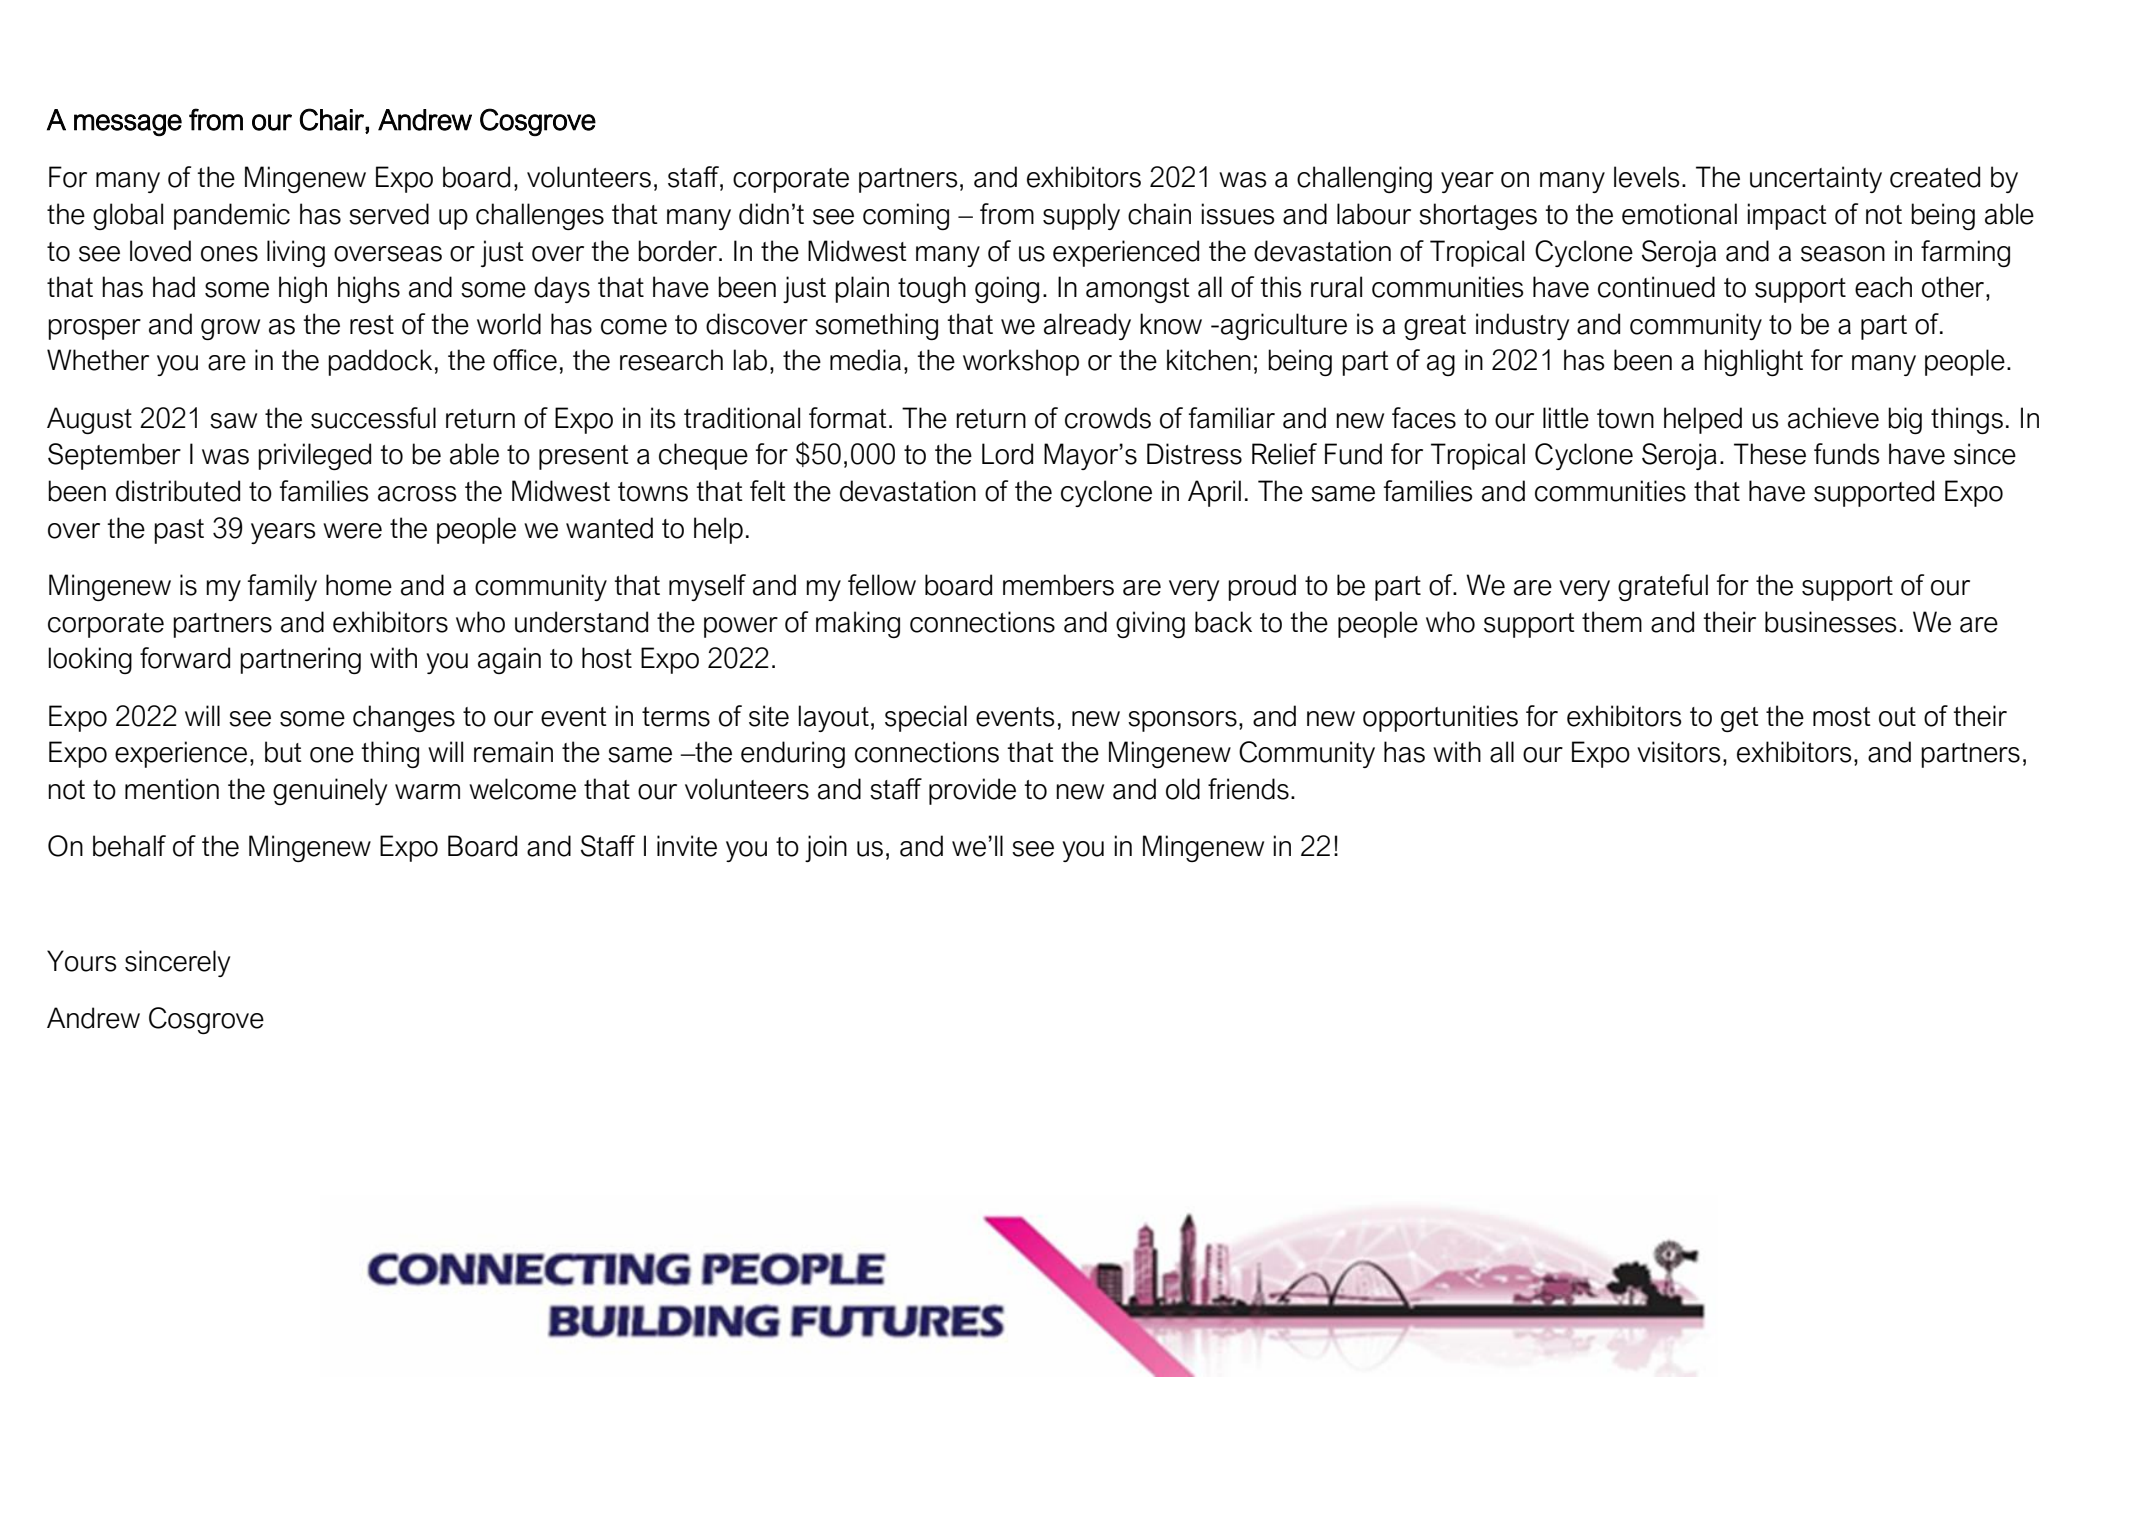  What do you see at coordinates (373, 418) in the screenshot?
I see `successful` at bounding box center [373, 418].
